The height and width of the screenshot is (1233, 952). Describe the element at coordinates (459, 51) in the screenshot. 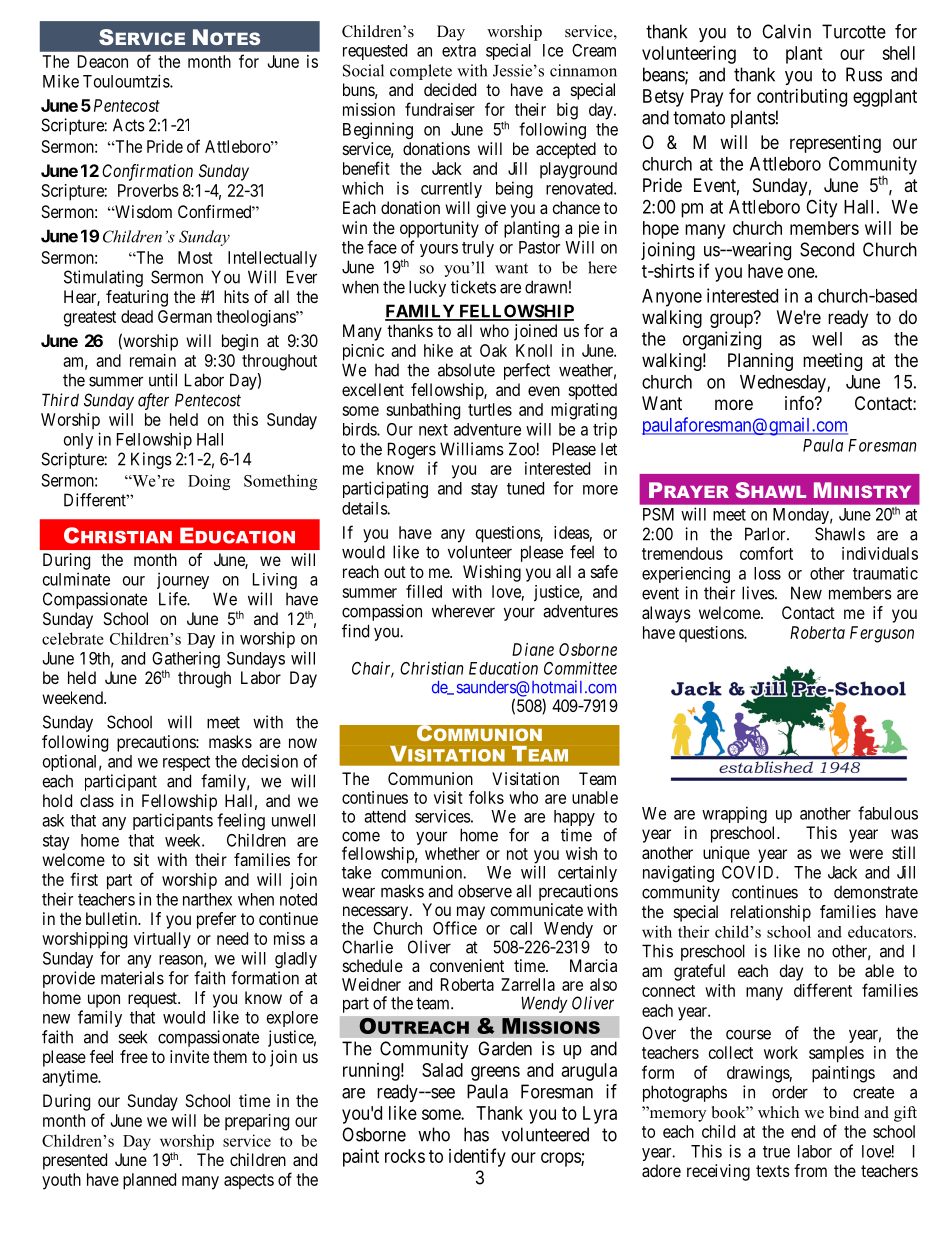

I see `extra` at that location.
